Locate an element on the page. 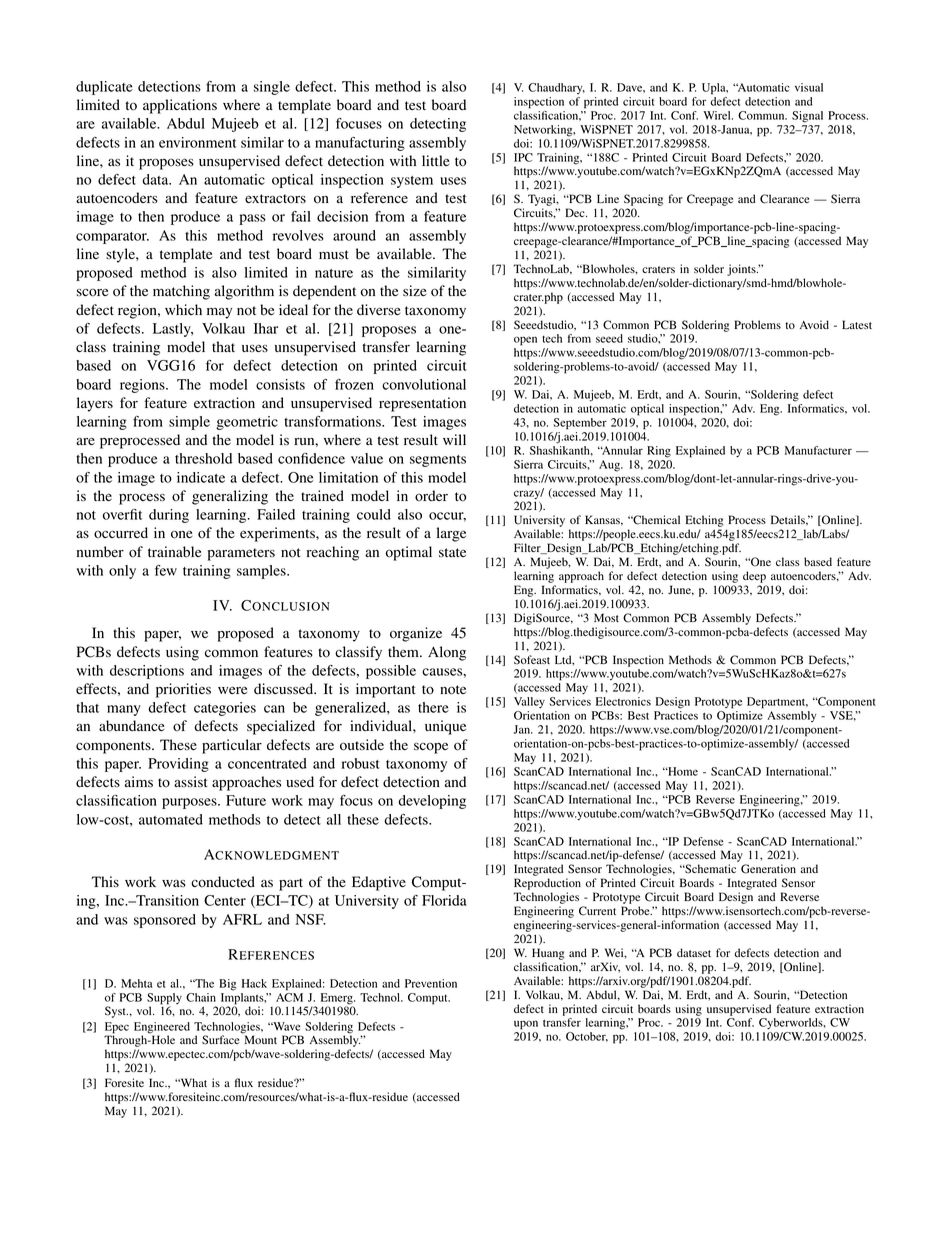  deep is located at coordinates (754, 577).
